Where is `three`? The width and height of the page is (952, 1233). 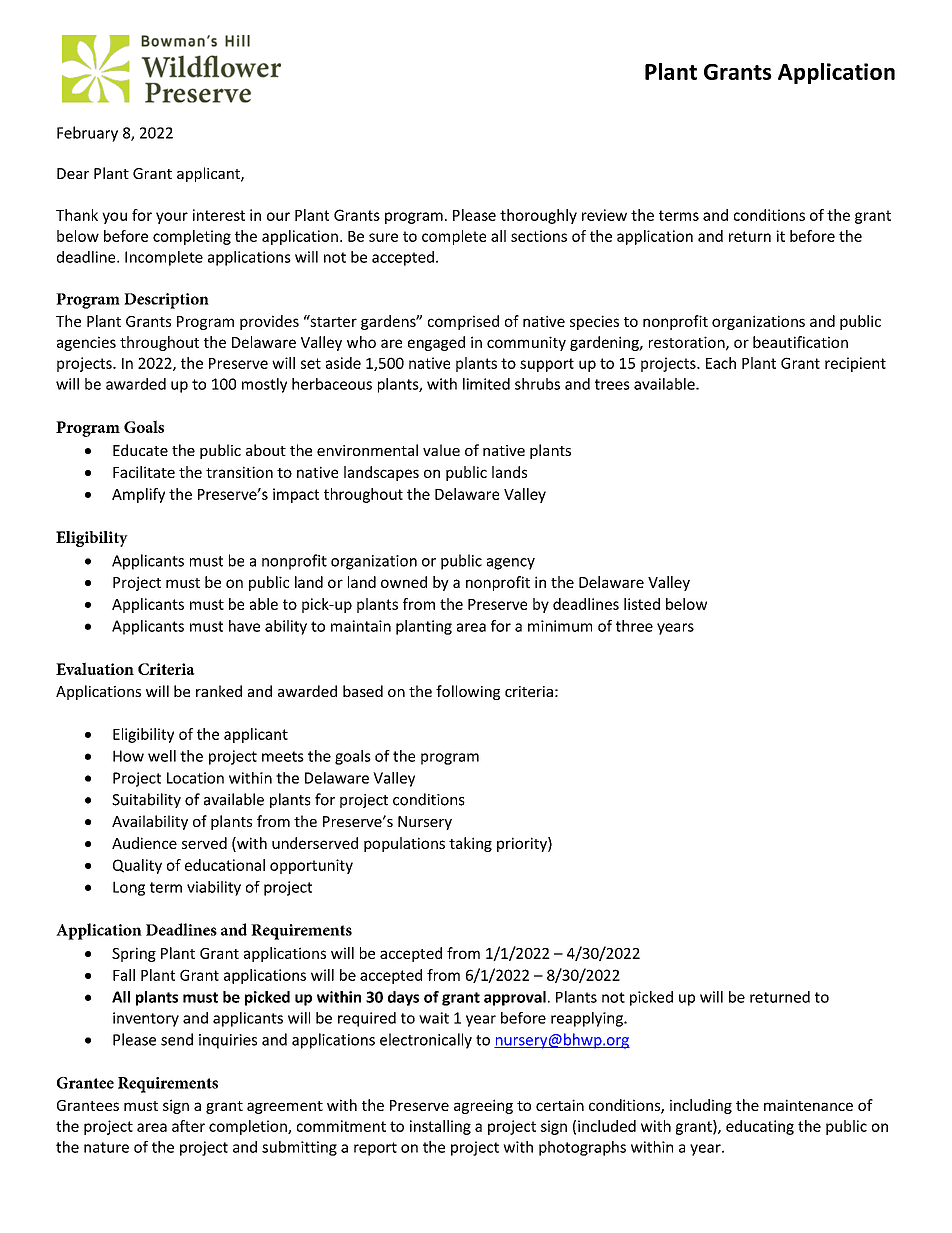 three is located at coordinates (634, 626).
